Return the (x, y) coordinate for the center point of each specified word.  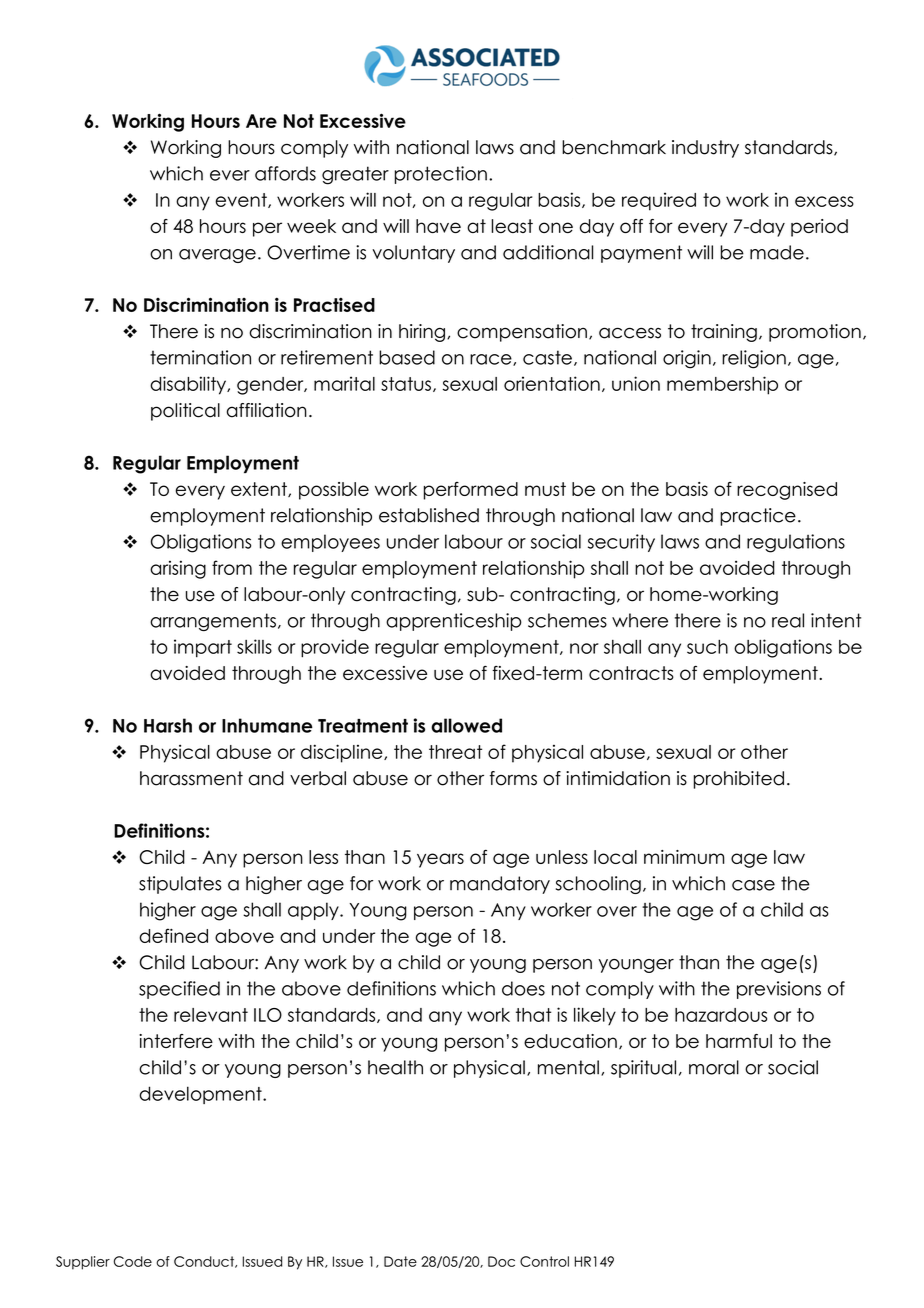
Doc (501, 1261)
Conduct (205, 1262)
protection (441, 175)
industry (705, 149)
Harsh (168, 725)
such (707, 647)
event (242, 200)
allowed (466, 725)
